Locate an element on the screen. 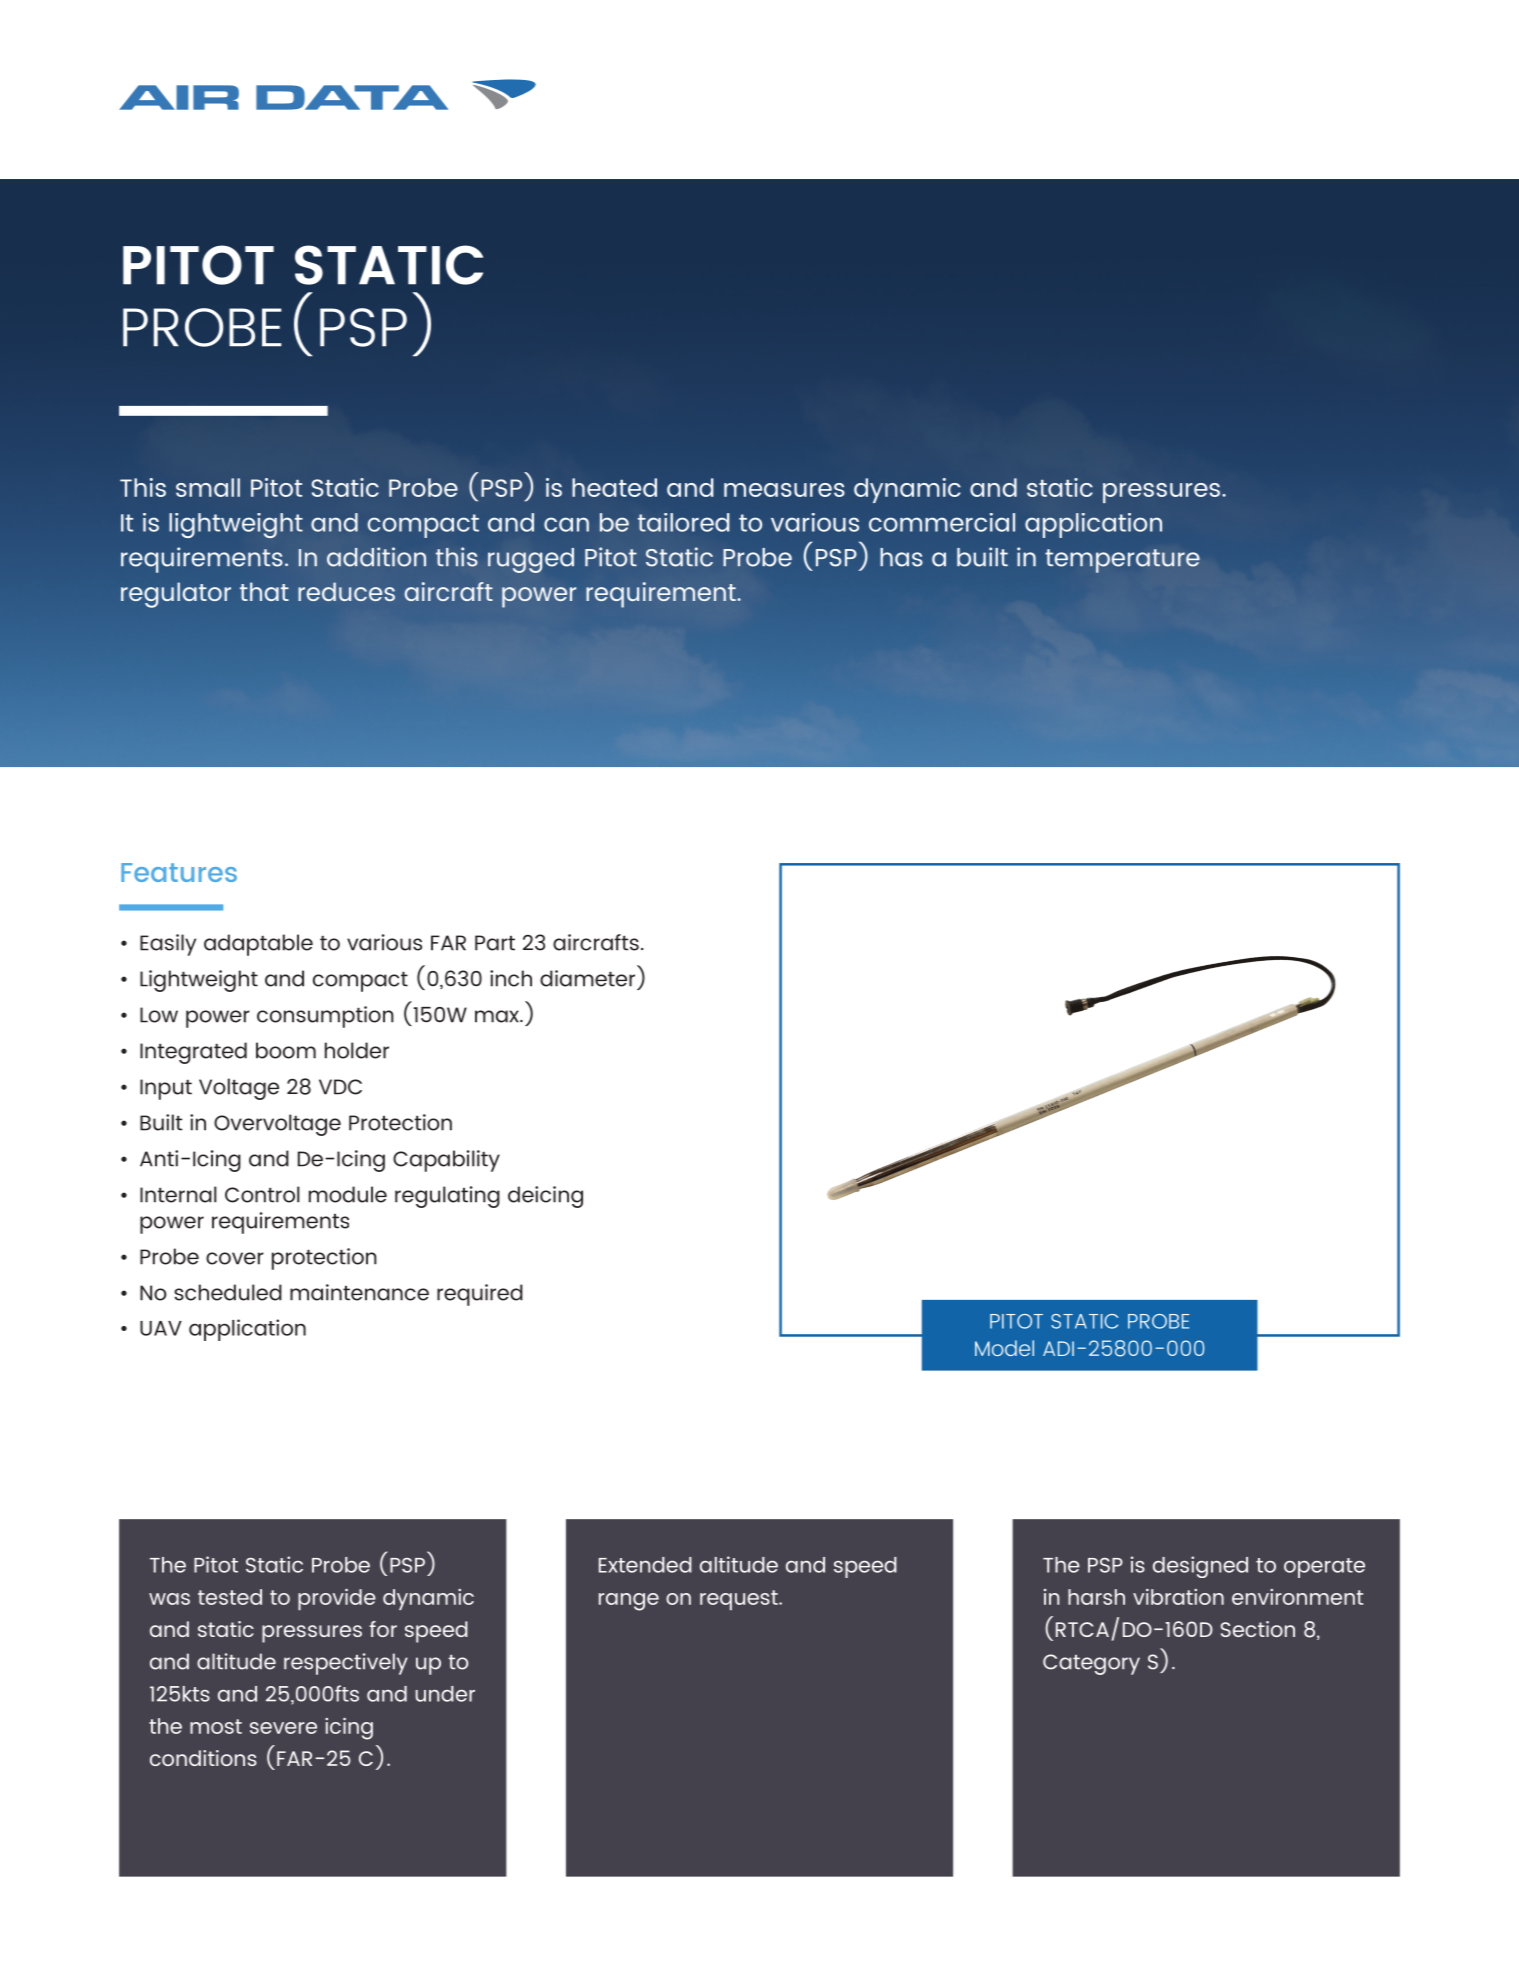 This screenshot has width=1519, height=1966. VDC is located at coordinates (340, 1087).
